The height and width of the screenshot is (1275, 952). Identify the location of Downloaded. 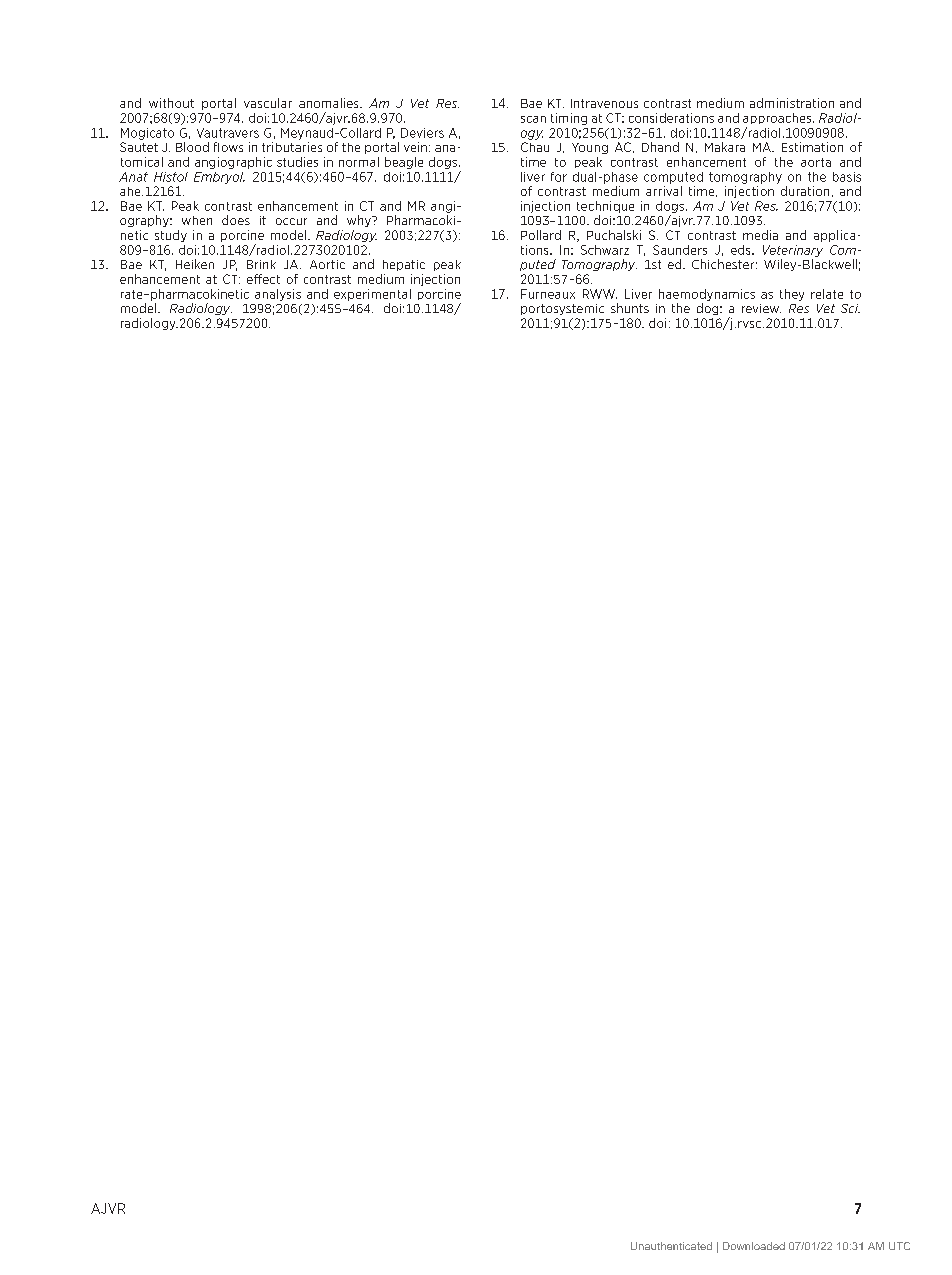
(754, 1246).
